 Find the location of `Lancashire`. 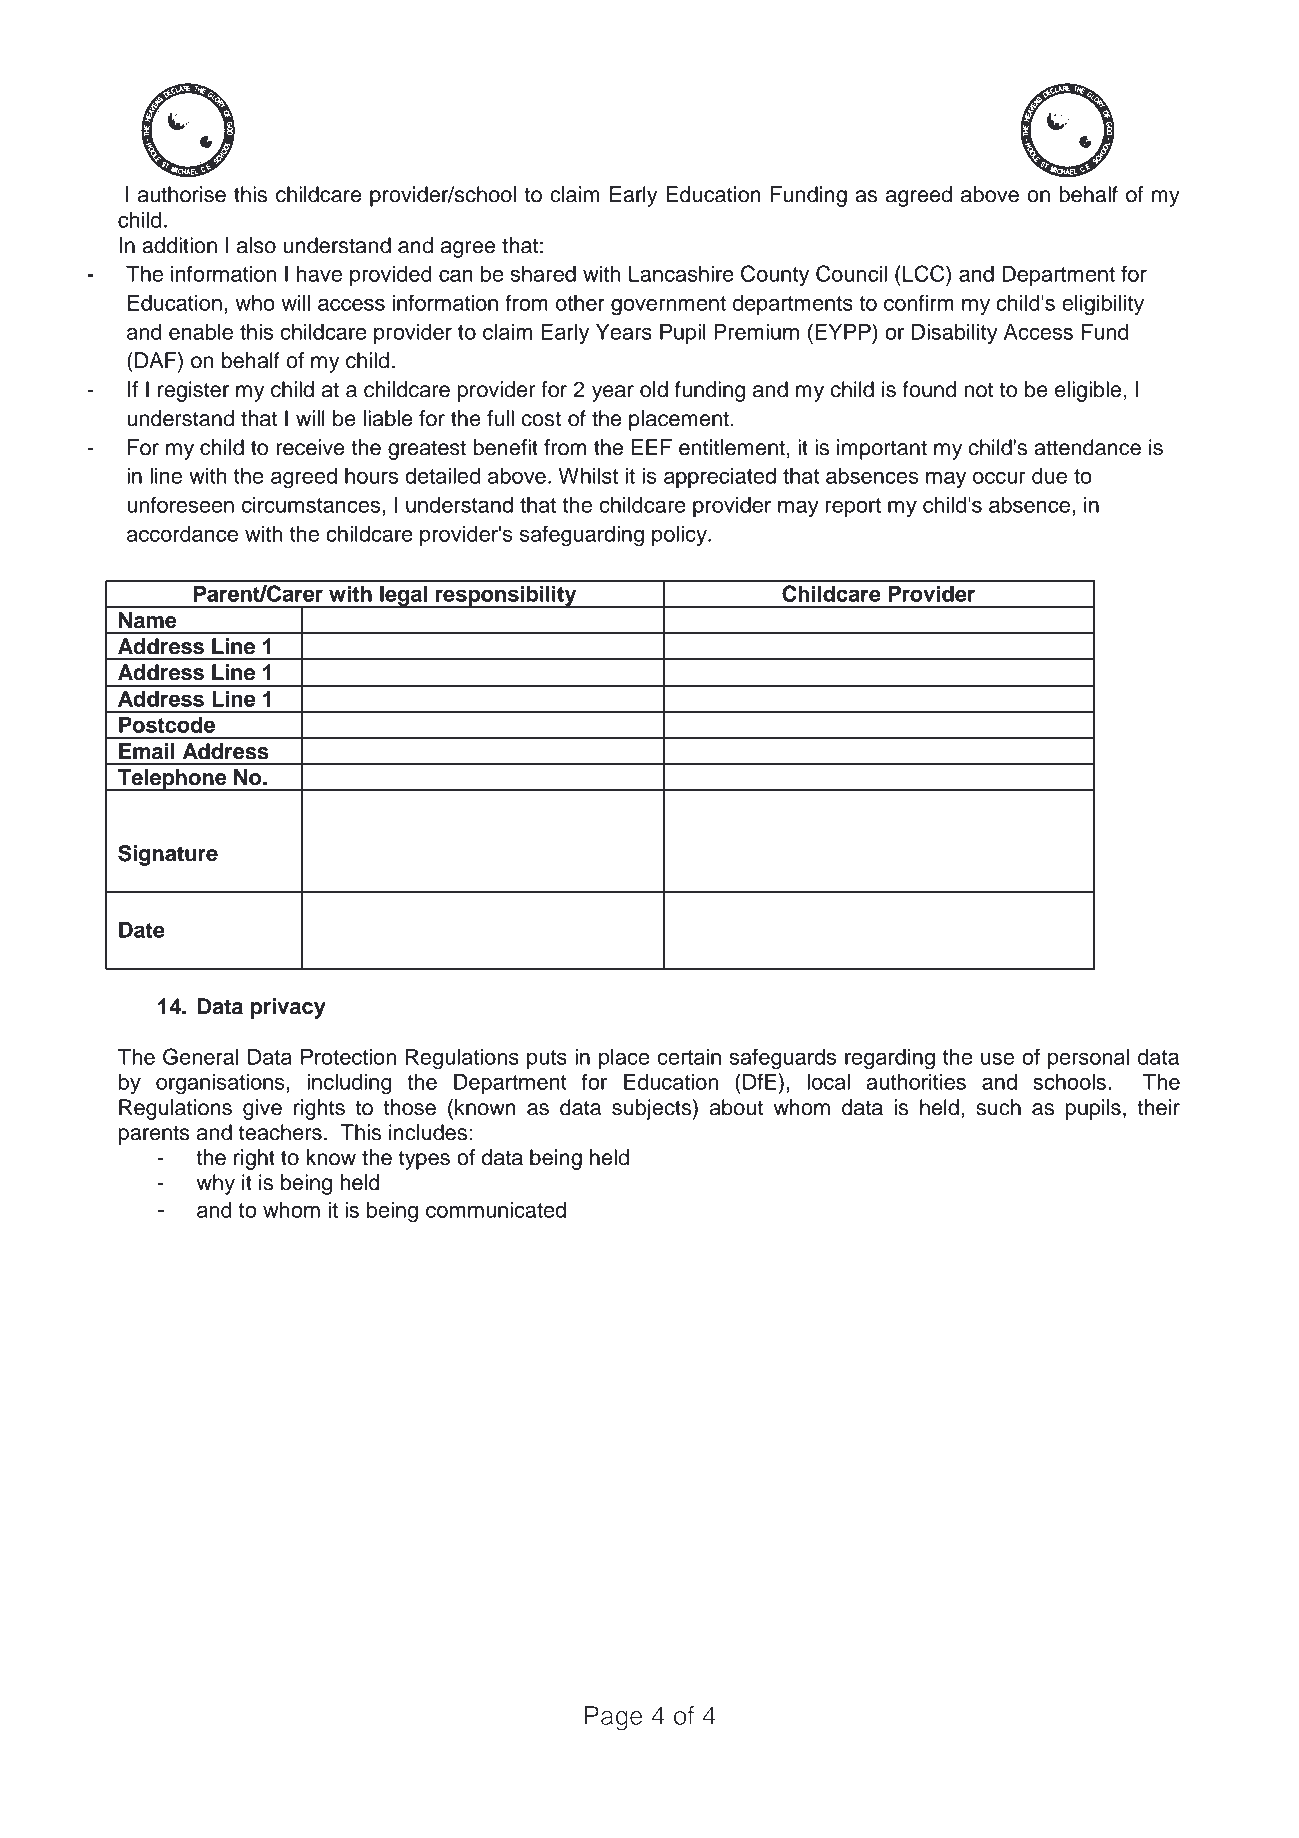

Lancashire is located at coordinates (681, 274).
